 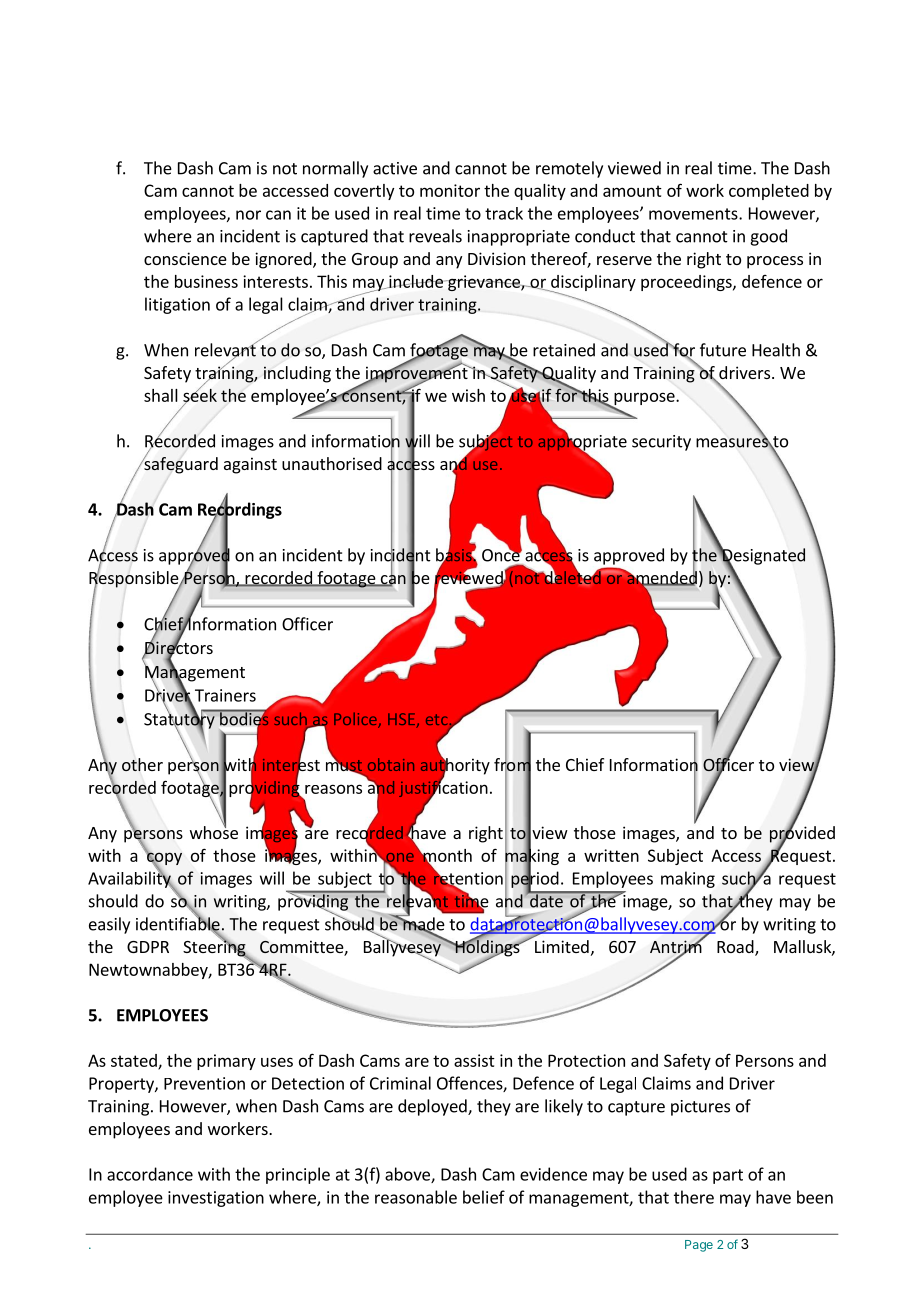 I want to click on wish, so click(x=468, y=395).
